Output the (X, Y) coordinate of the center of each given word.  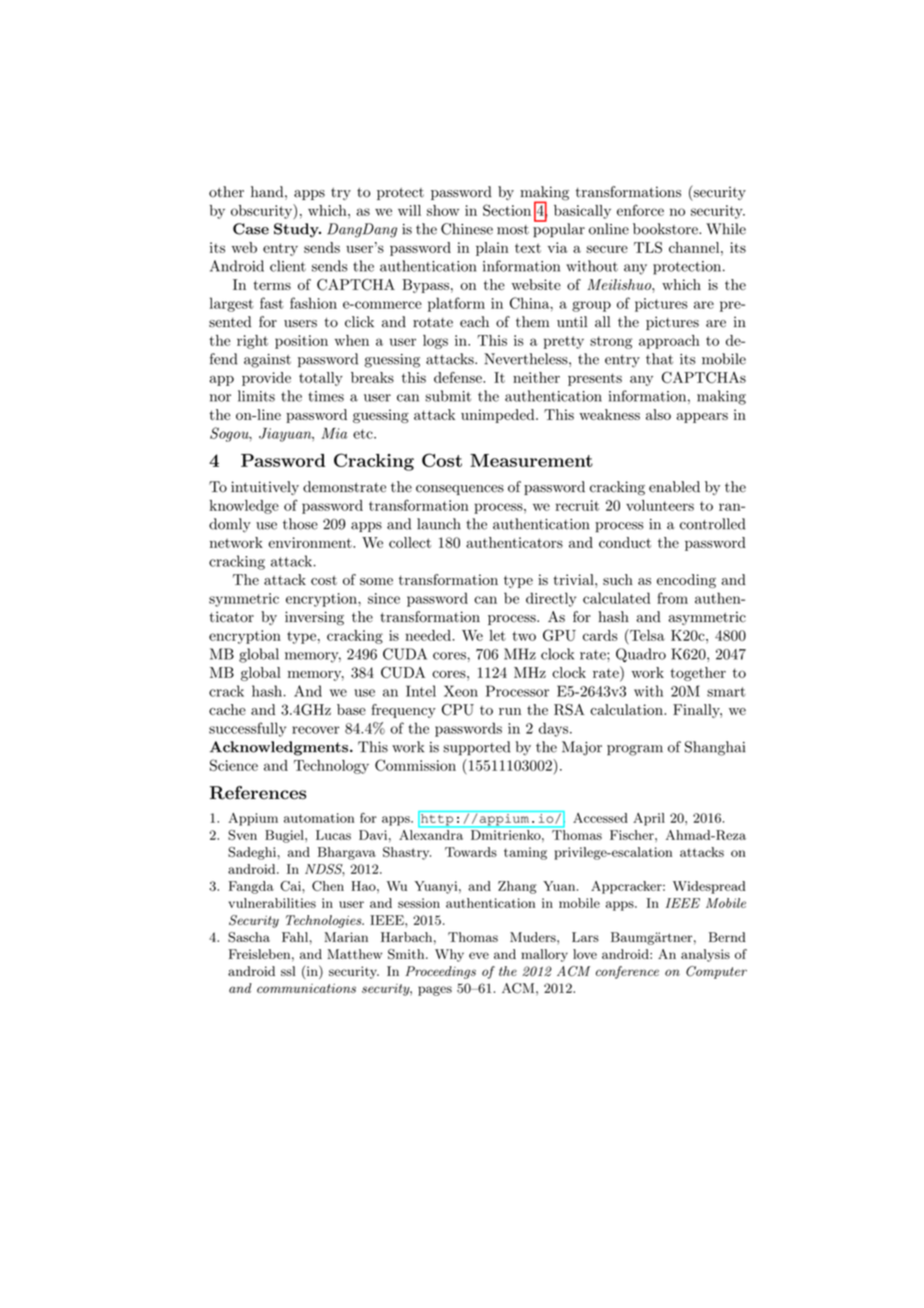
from (672, 598)
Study (297, 230)
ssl (288, 971)
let (497, 635)
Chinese (467, 229)
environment (311, 542)
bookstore (666, 229)
